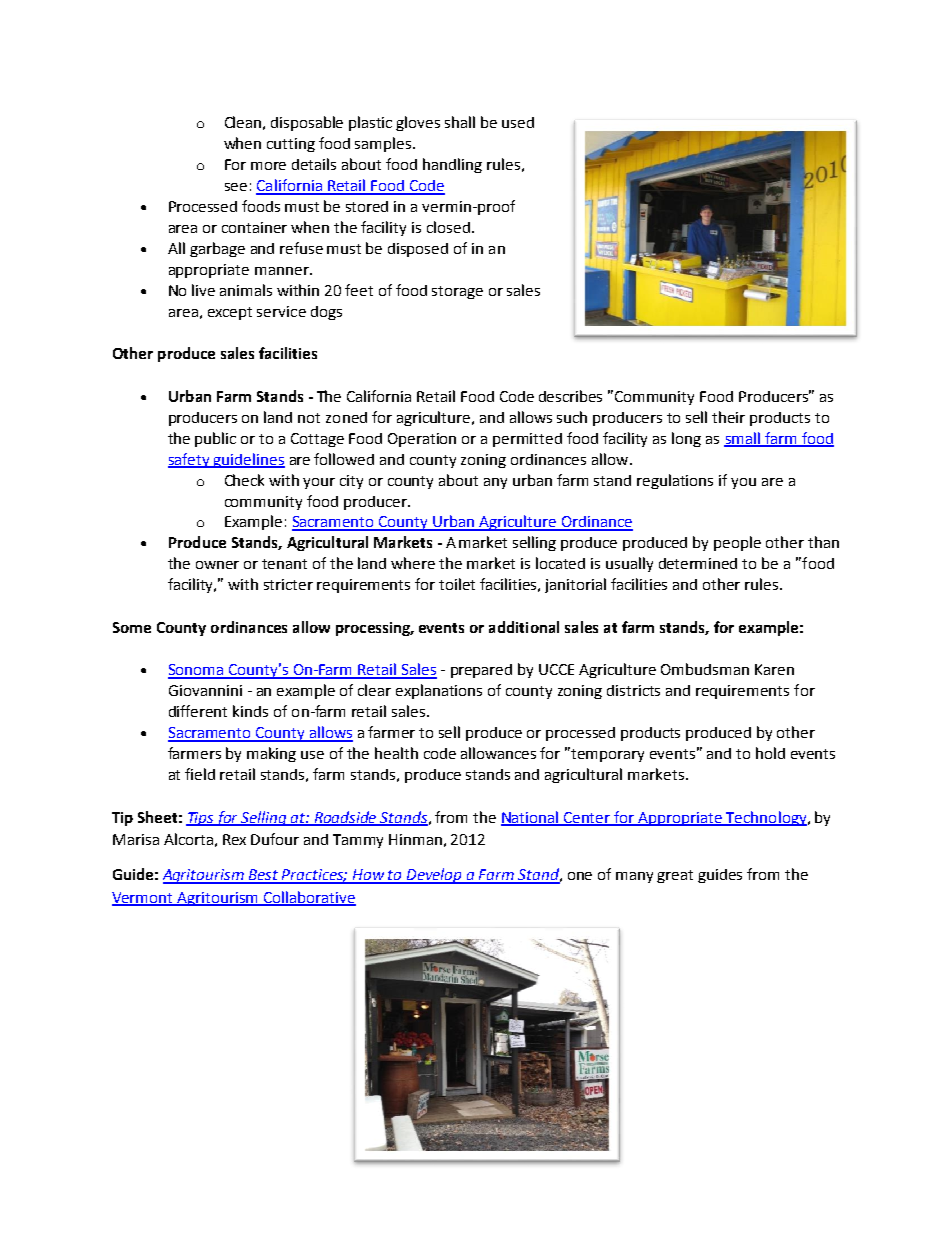 Image resolution: width=952 pixels, height=1233 pixels. Describe the element at coordinates (264, 876) in the screenshot. I see `Best` at that location.
